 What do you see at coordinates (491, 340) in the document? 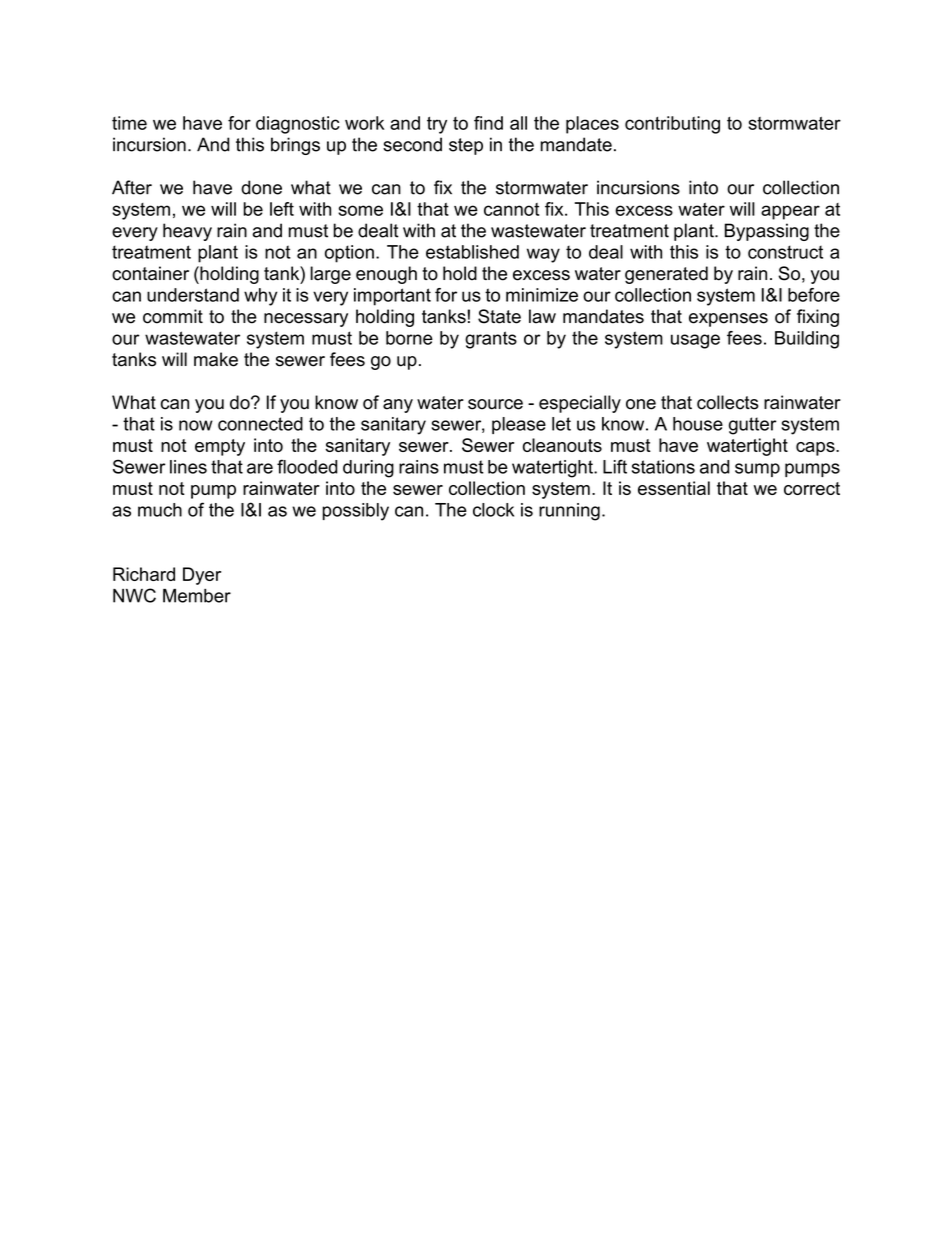
I see `grants` at bounding box center [491, 340].
